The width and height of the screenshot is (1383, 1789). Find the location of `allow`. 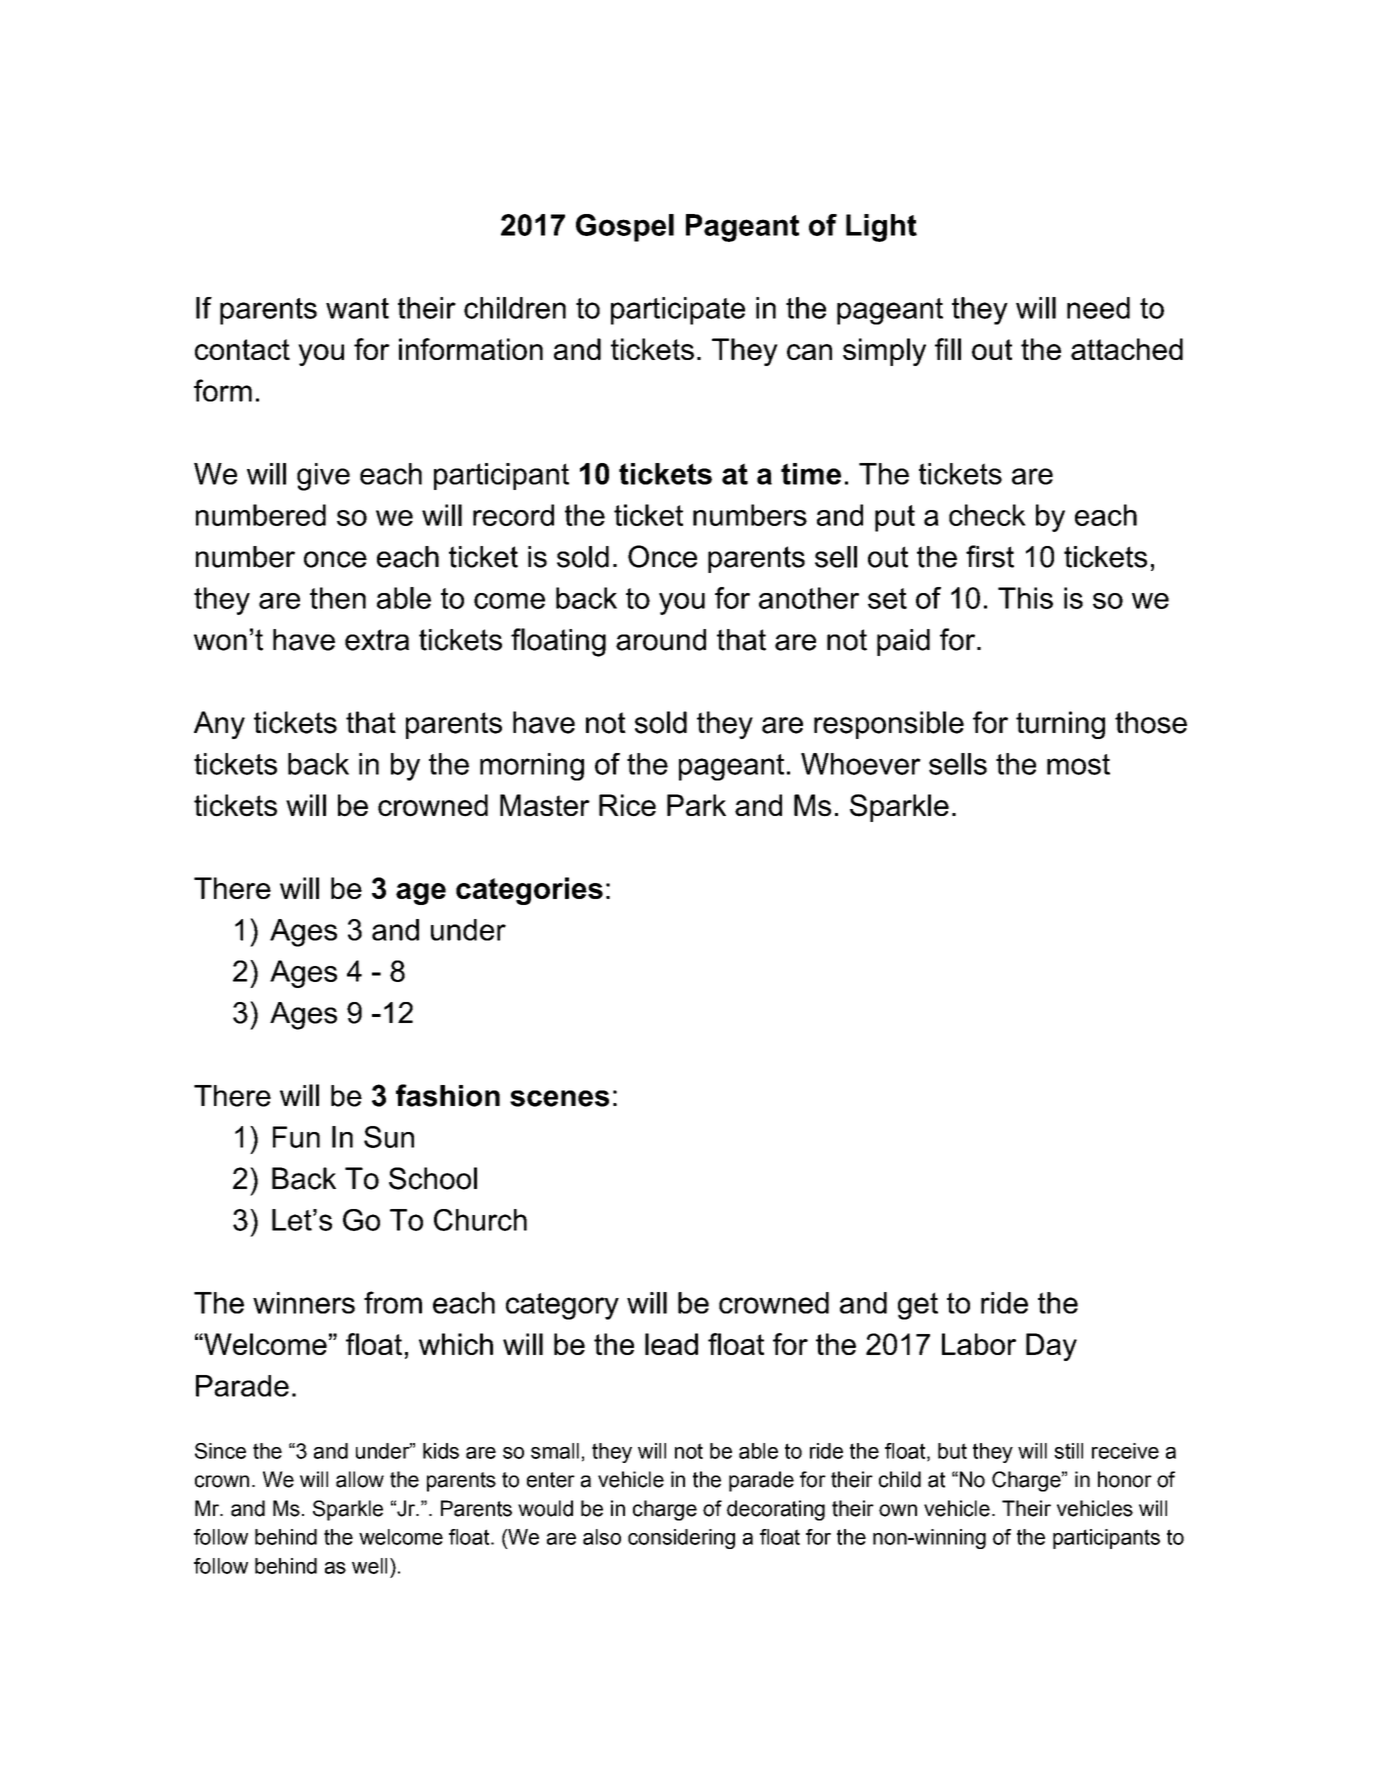

allow is located at coordinates (360, 1479).
